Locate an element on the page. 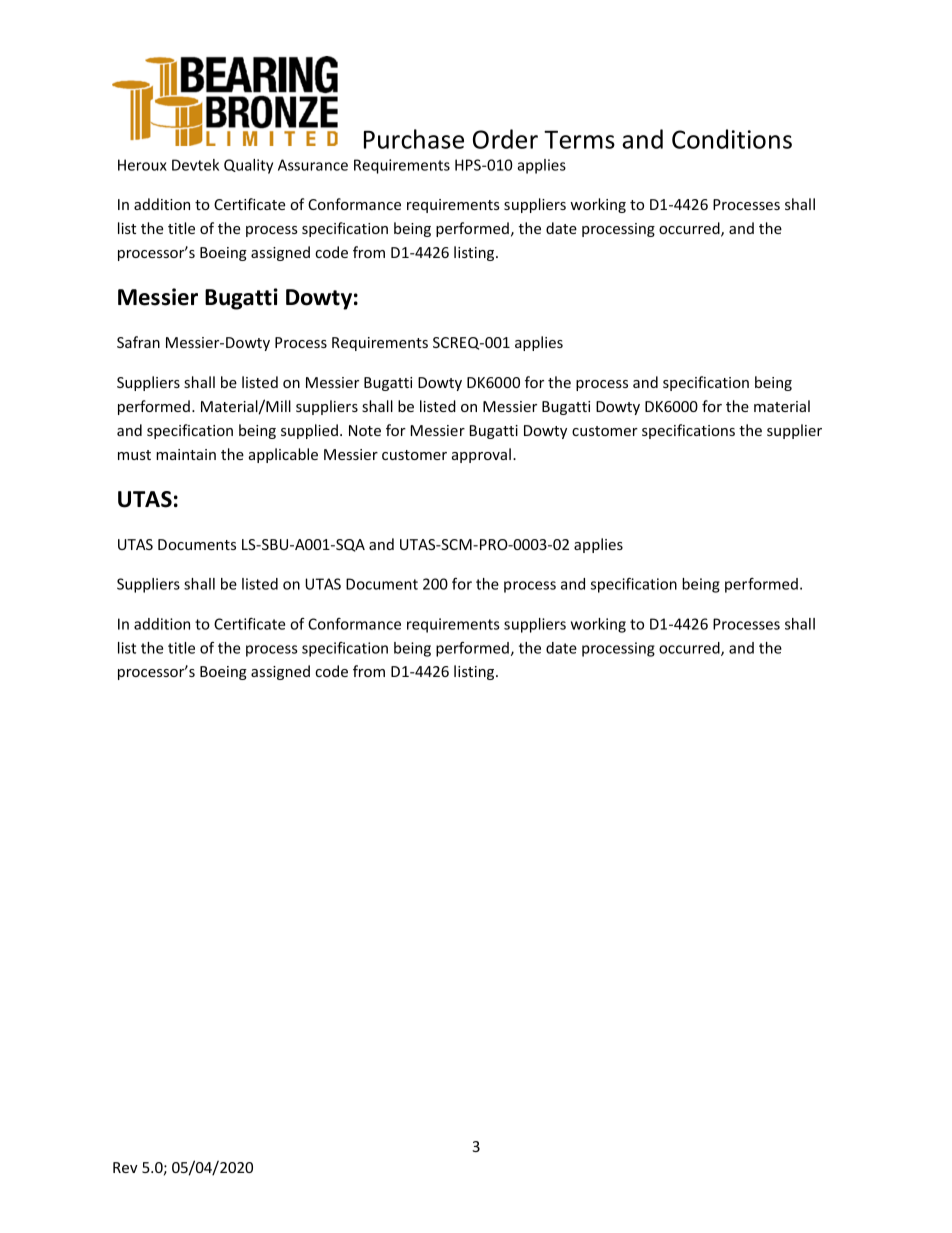 This document has width=952, height=1233. must is located at coordinates (134, 455).
